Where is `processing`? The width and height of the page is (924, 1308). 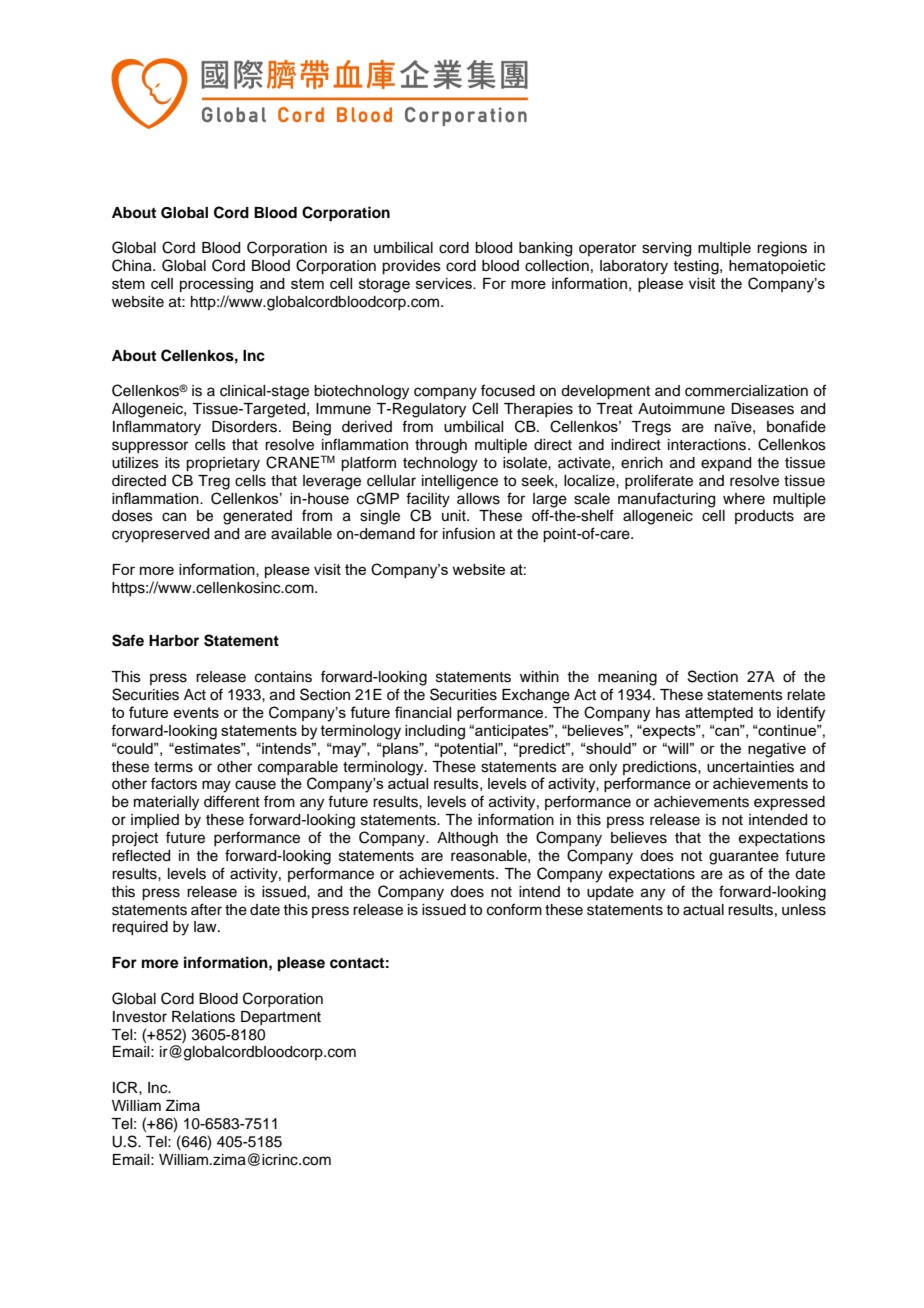
processing is located at coordinates (216, 285).
